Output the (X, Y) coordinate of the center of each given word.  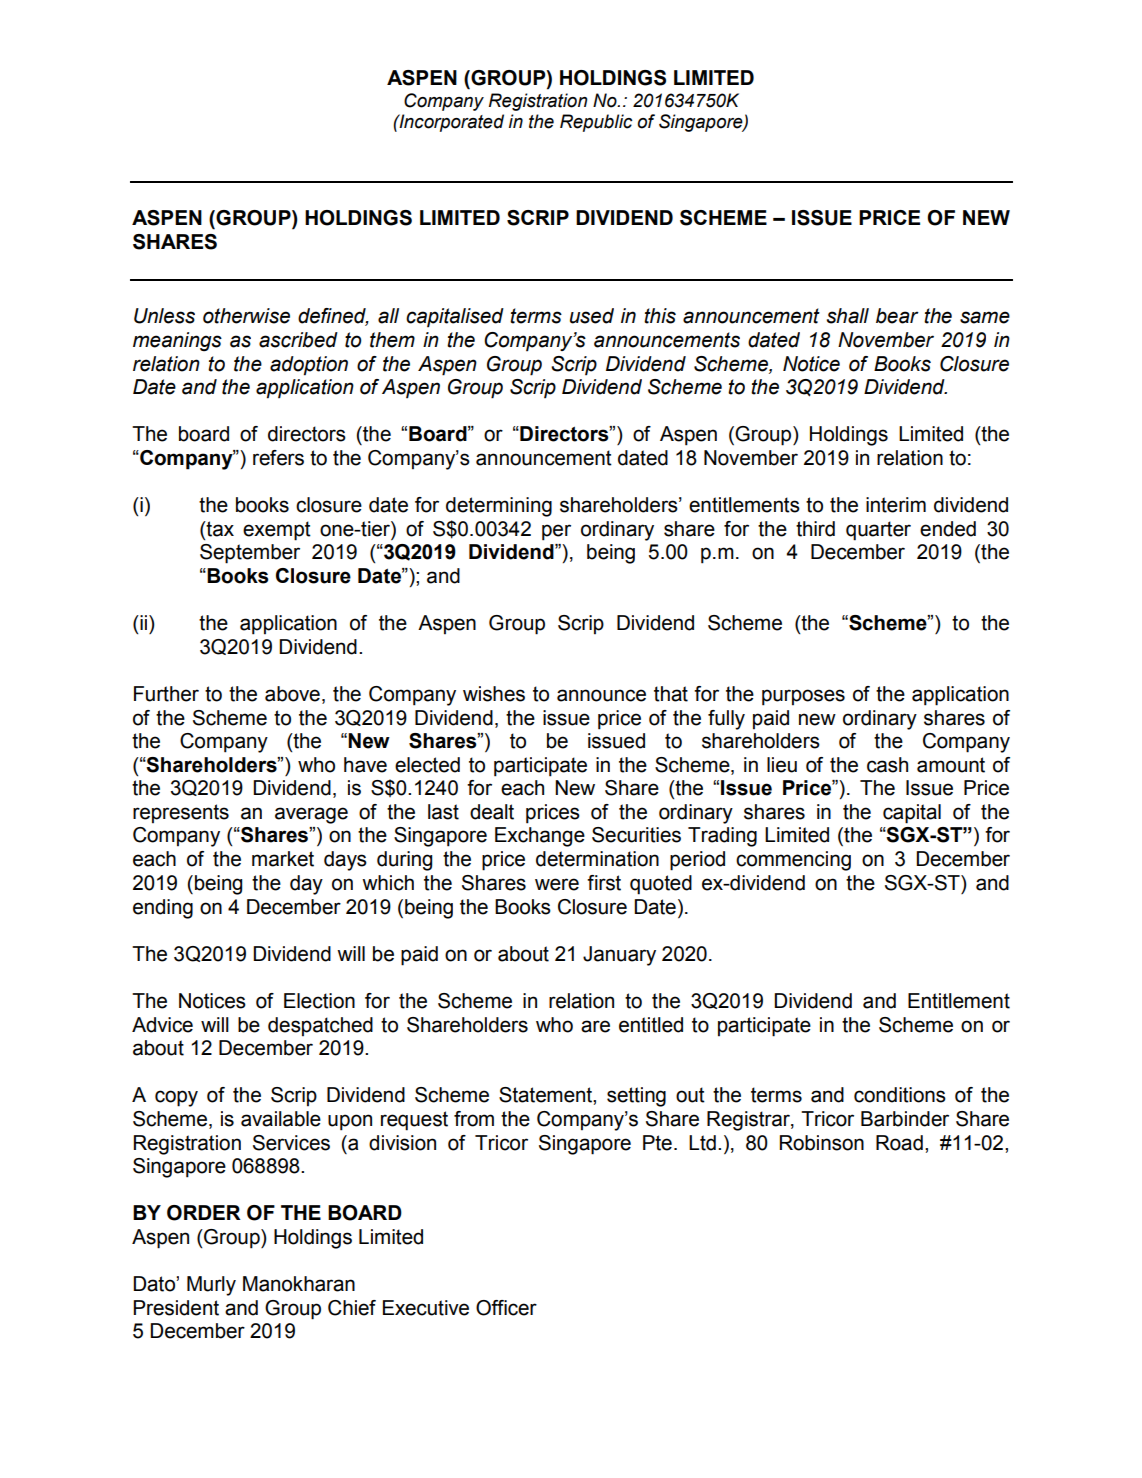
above (292, 694)
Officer (506, 1308)
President (176, 1308)
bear (897, 316)
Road (899, 1143)
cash (887, 765)
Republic (596, 123)
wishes (494, 694)
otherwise (246, 316)
